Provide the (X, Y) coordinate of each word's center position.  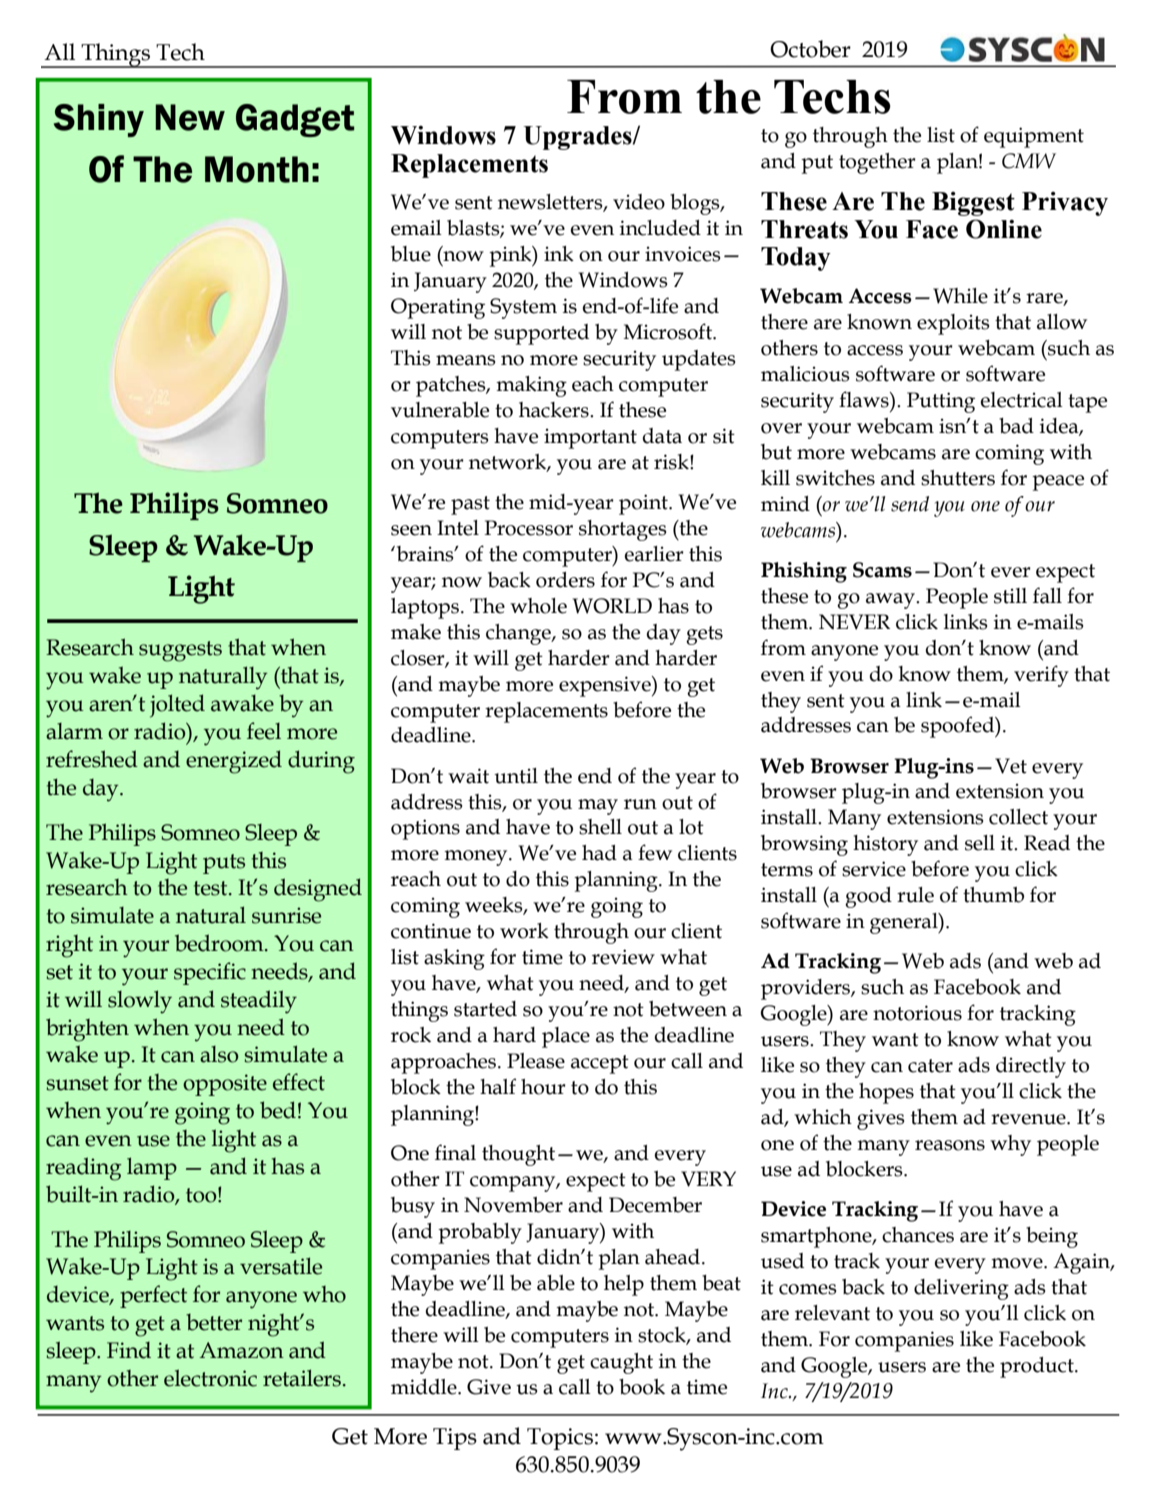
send (910, 504)
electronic (210, 1378)
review (623, 957)
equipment (1034, 137)
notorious (917, 1013)
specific (210, 973)
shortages (623, 530)
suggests (180, 651)
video (639, 202)
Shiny (99, 120)
